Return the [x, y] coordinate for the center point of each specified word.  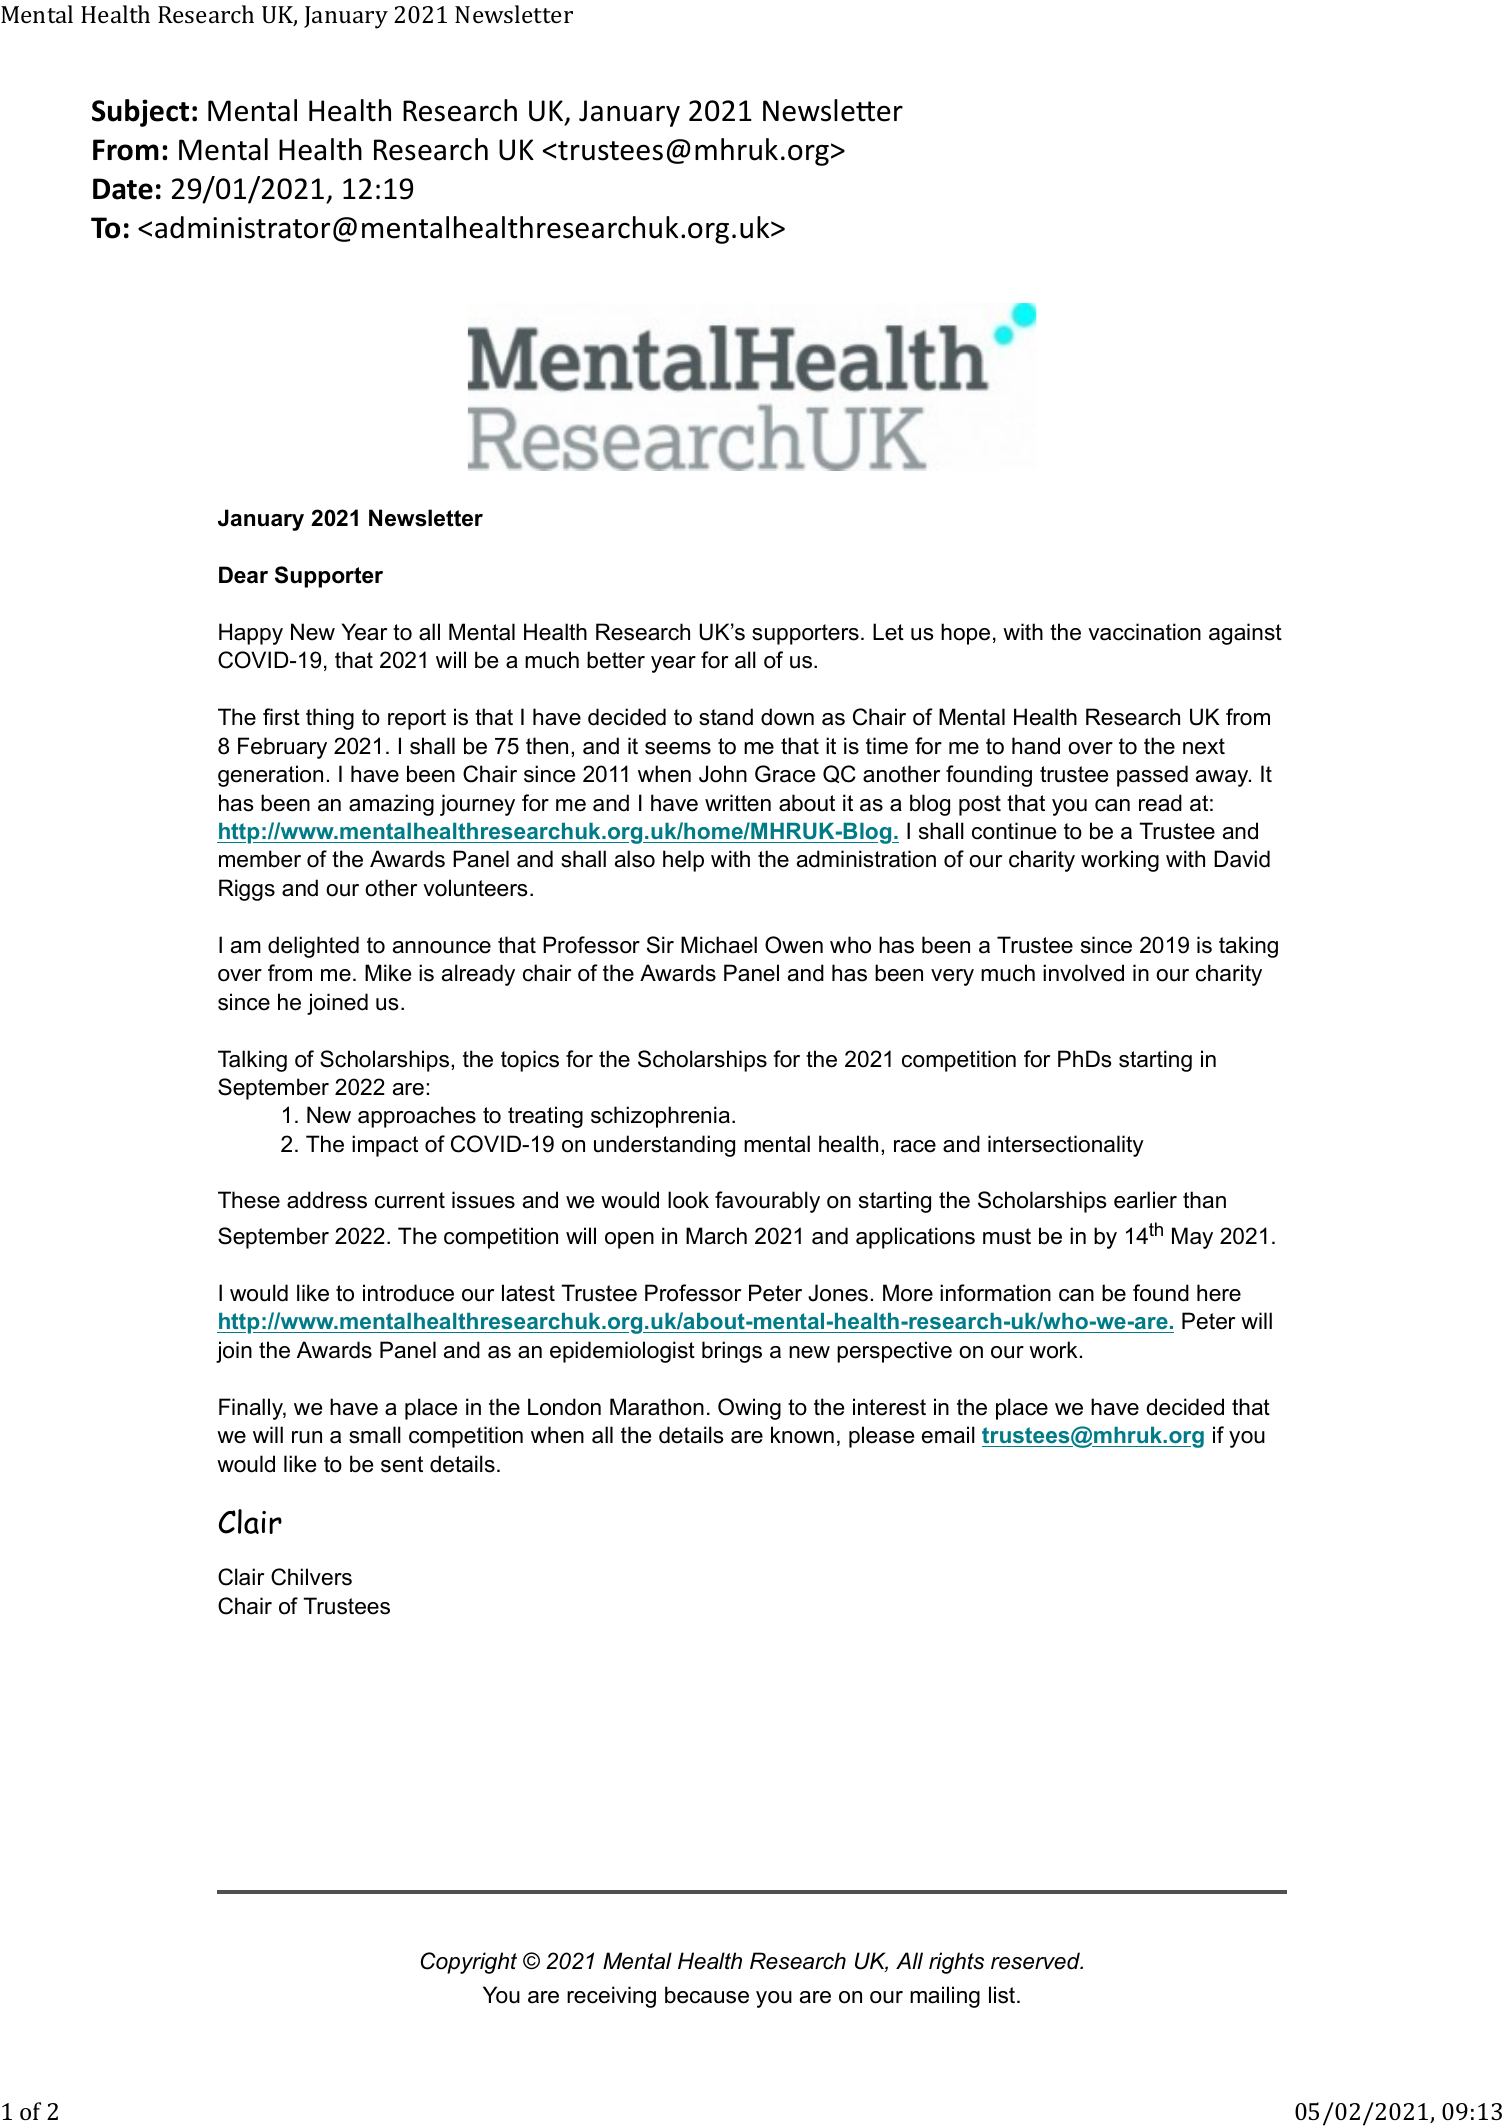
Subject [140, 113]
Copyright [469, 1963]
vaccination [1144, 632]
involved [1083, 973]
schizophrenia [660, 1117]
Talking [252, 1061]
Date [123, 189]
